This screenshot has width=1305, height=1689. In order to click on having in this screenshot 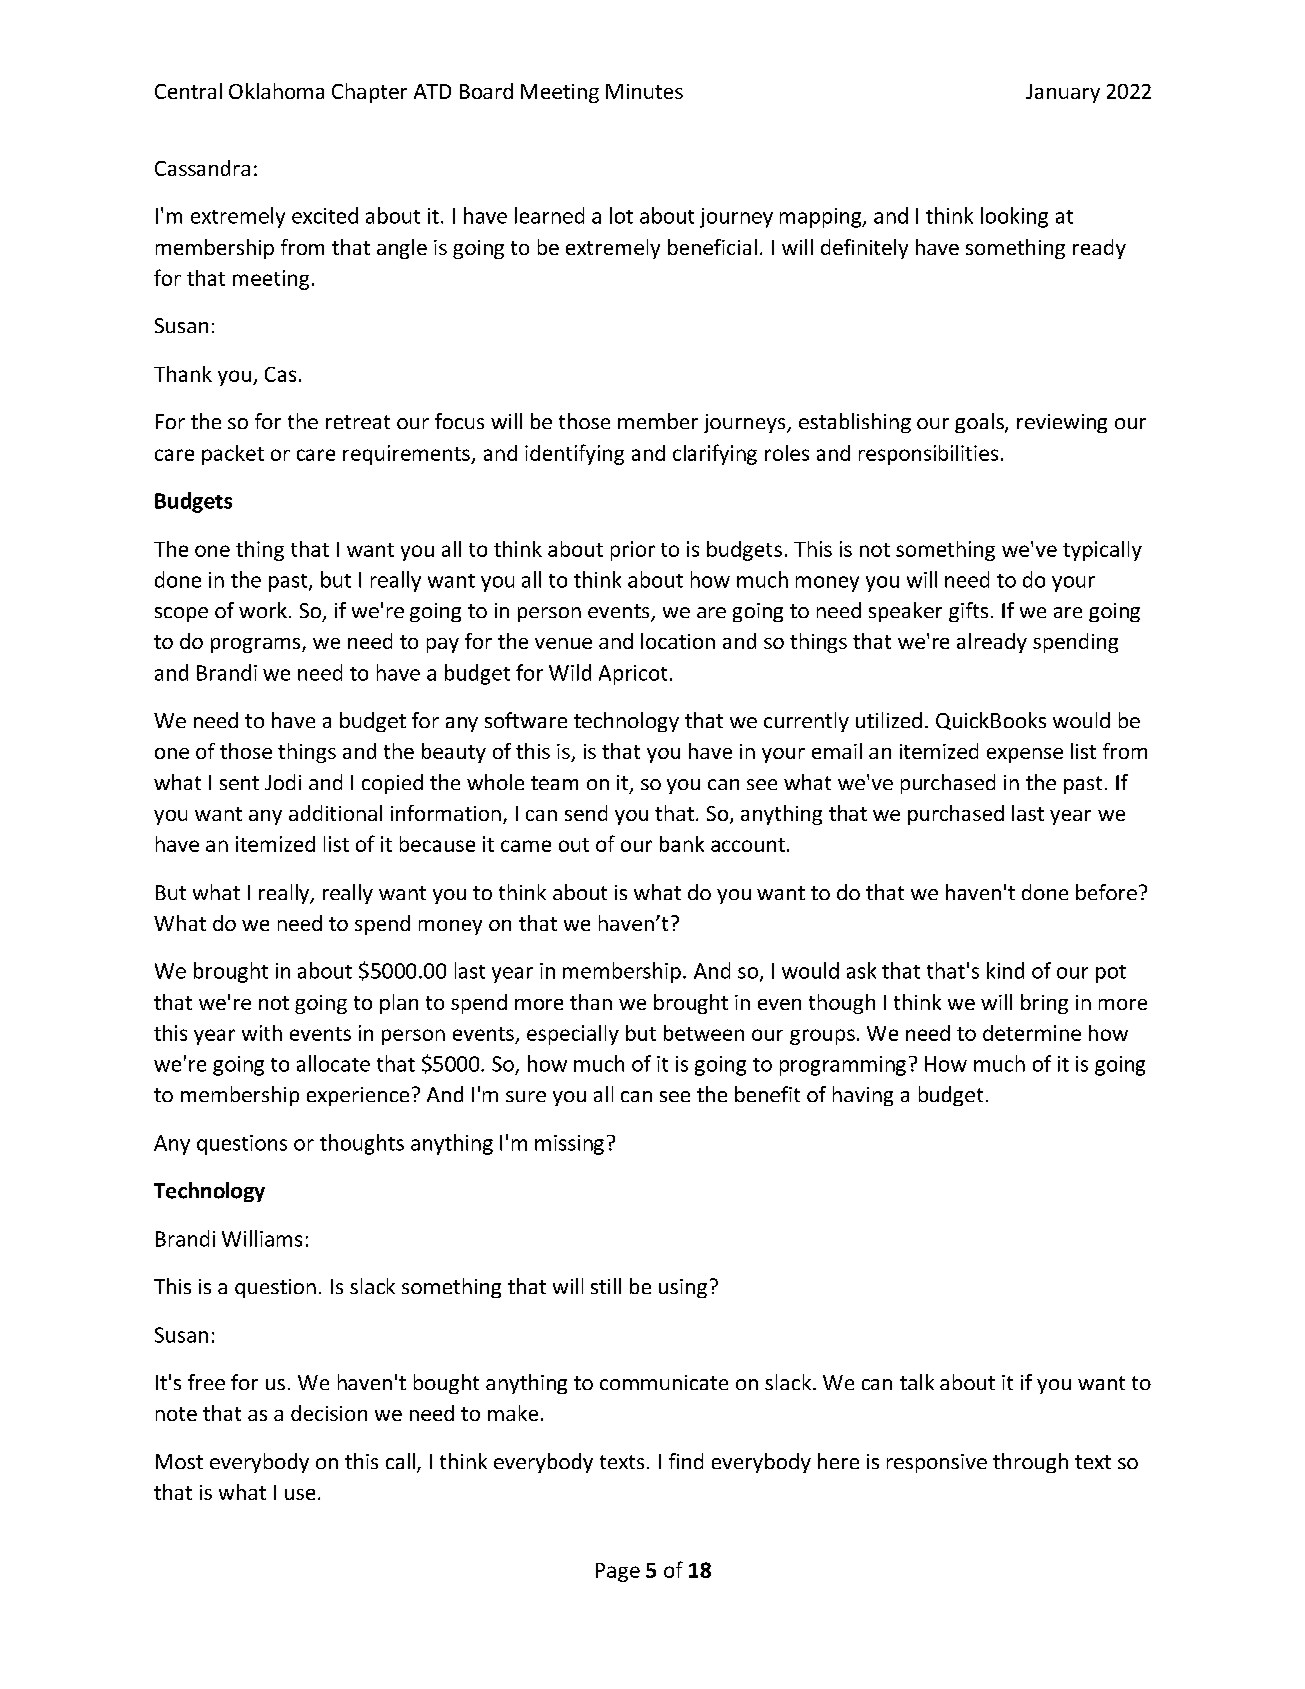, I will do `click(863, 1096)`.
